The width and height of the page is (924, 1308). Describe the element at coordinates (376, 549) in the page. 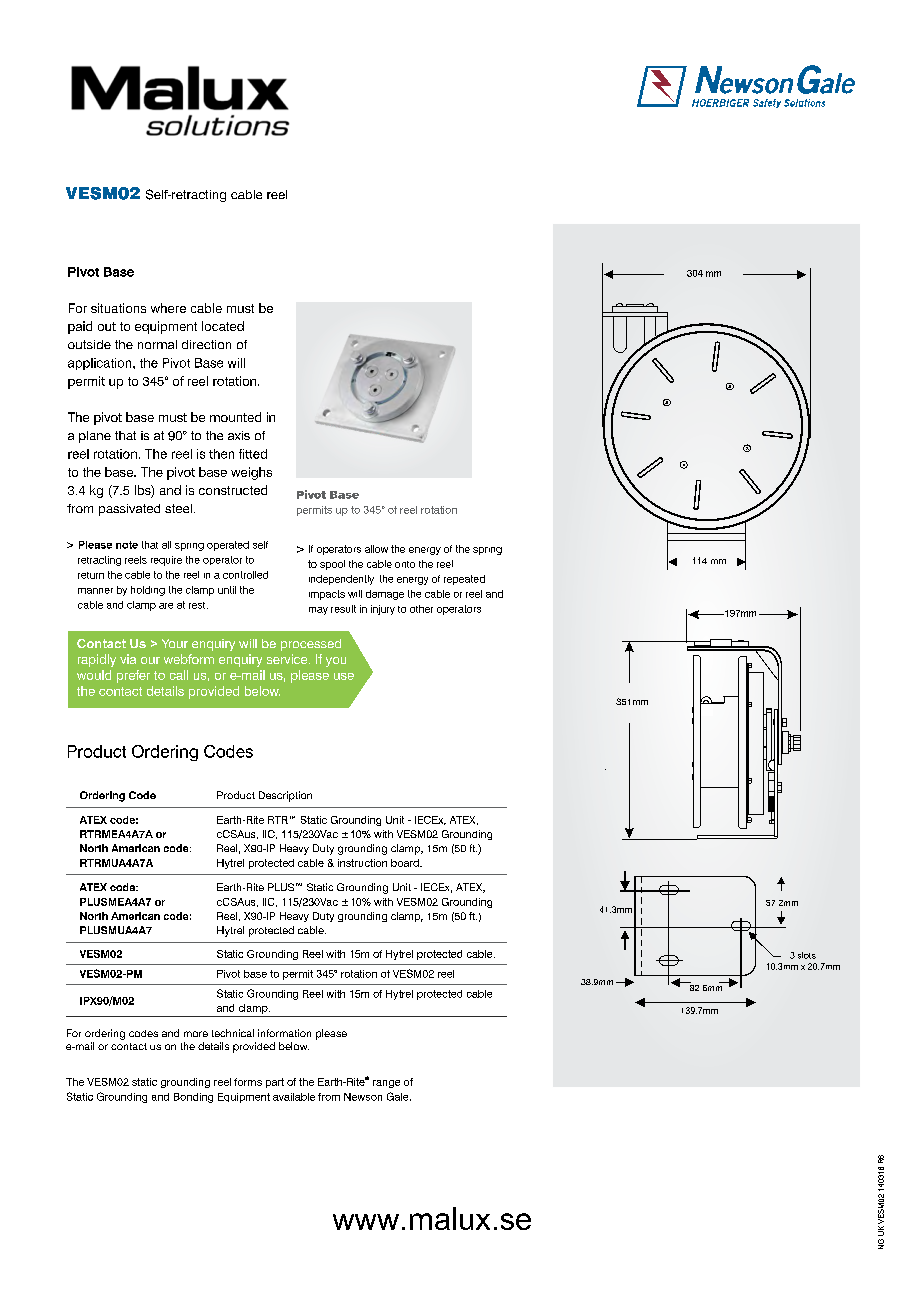

I see `allow` at that location.
